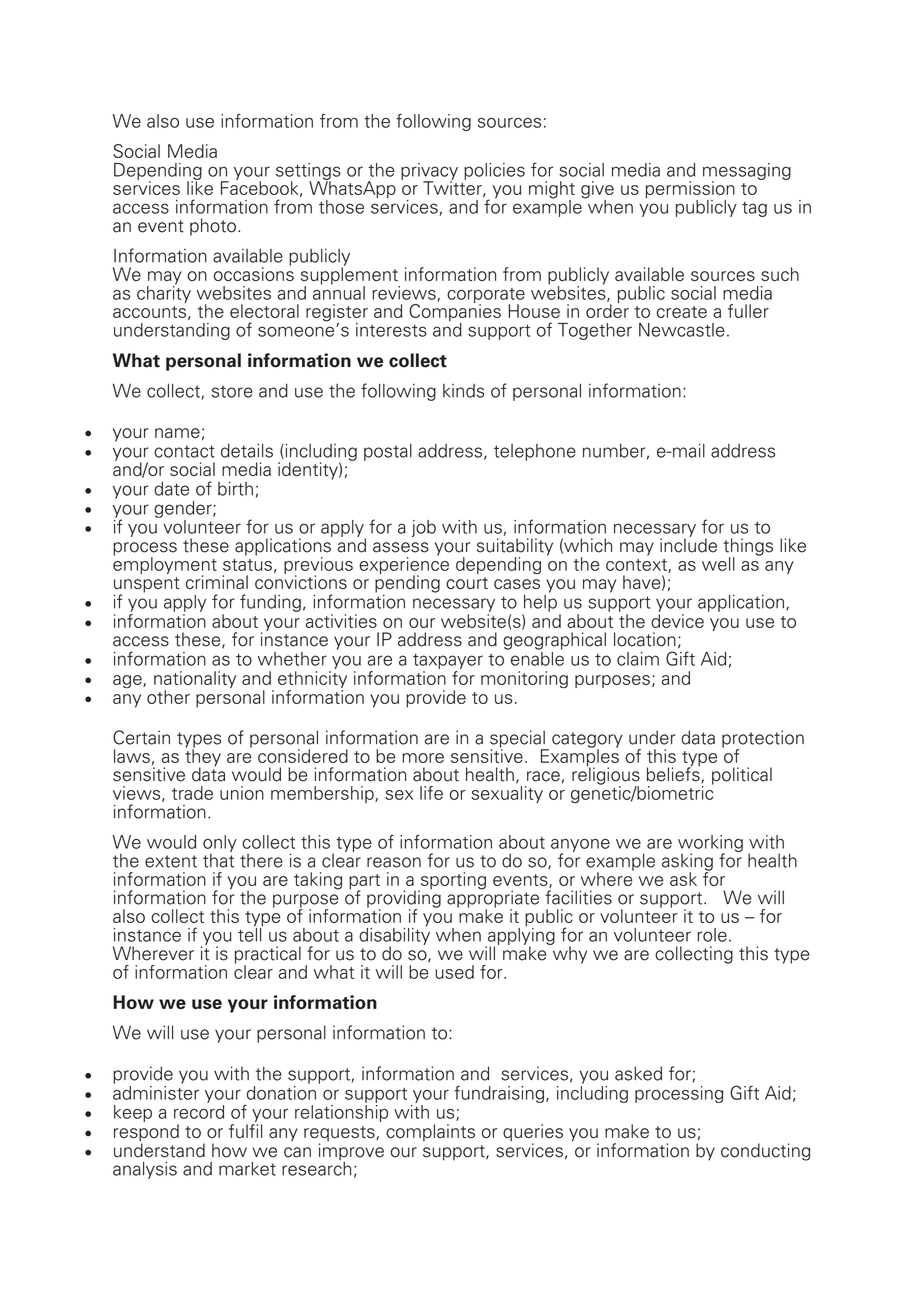  I want to click on role, so click(712, 935).
